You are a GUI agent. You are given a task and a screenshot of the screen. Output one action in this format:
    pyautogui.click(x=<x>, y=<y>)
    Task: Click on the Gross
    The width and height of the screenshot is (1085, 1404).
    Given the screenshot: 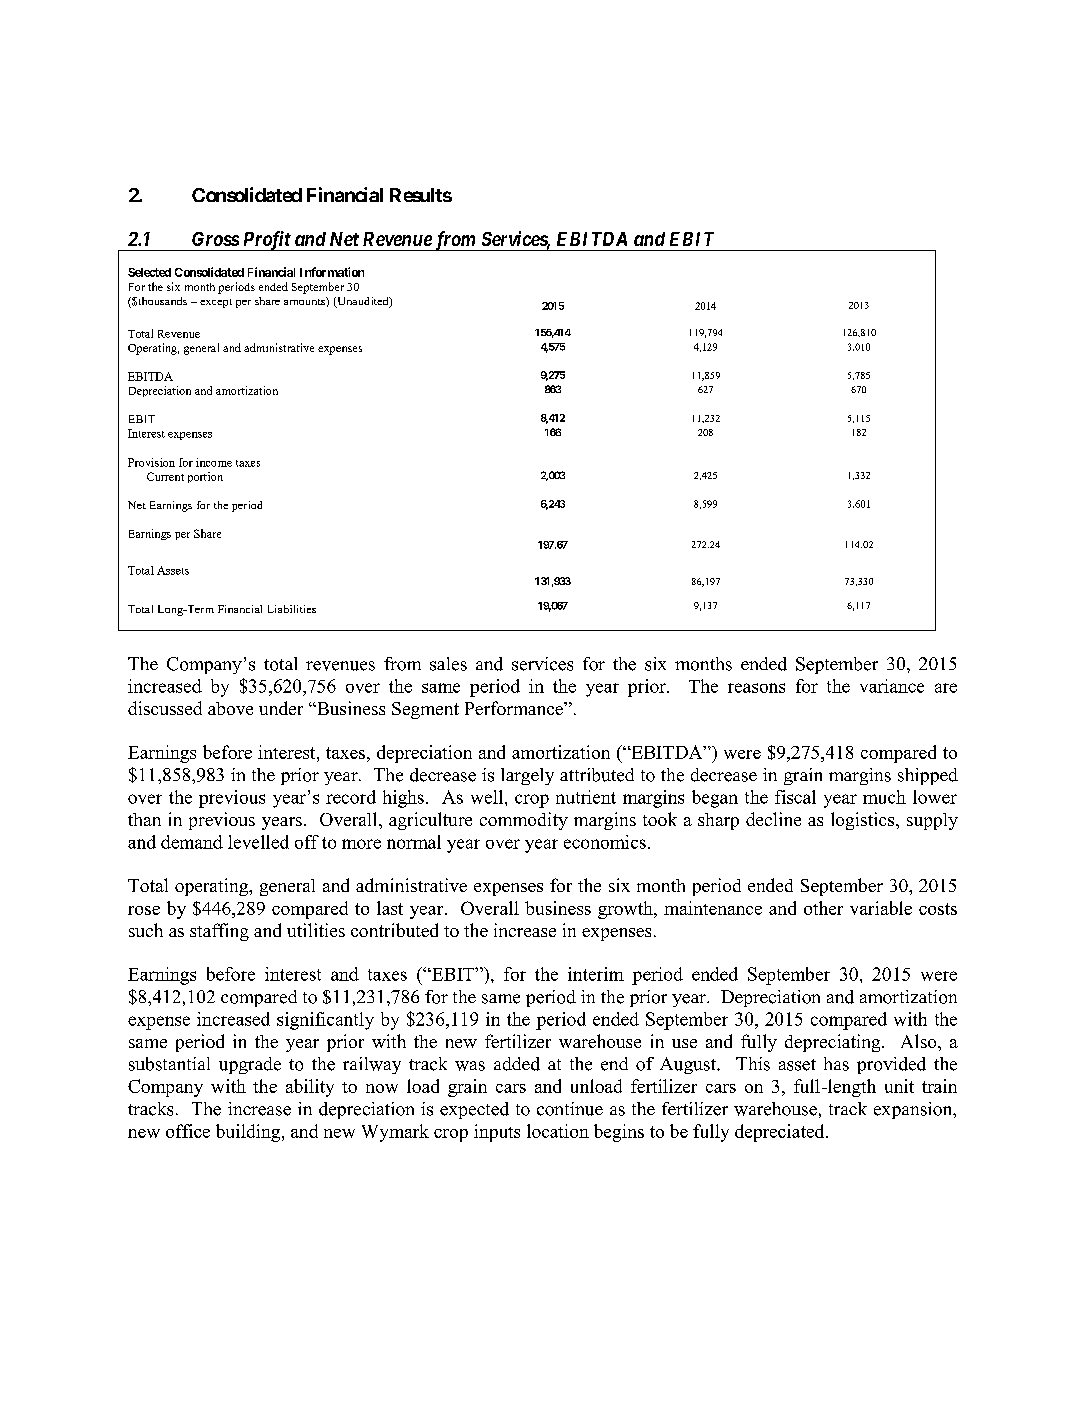 What is the action you would take?
    pyautogui.click(x=215, y=239)
